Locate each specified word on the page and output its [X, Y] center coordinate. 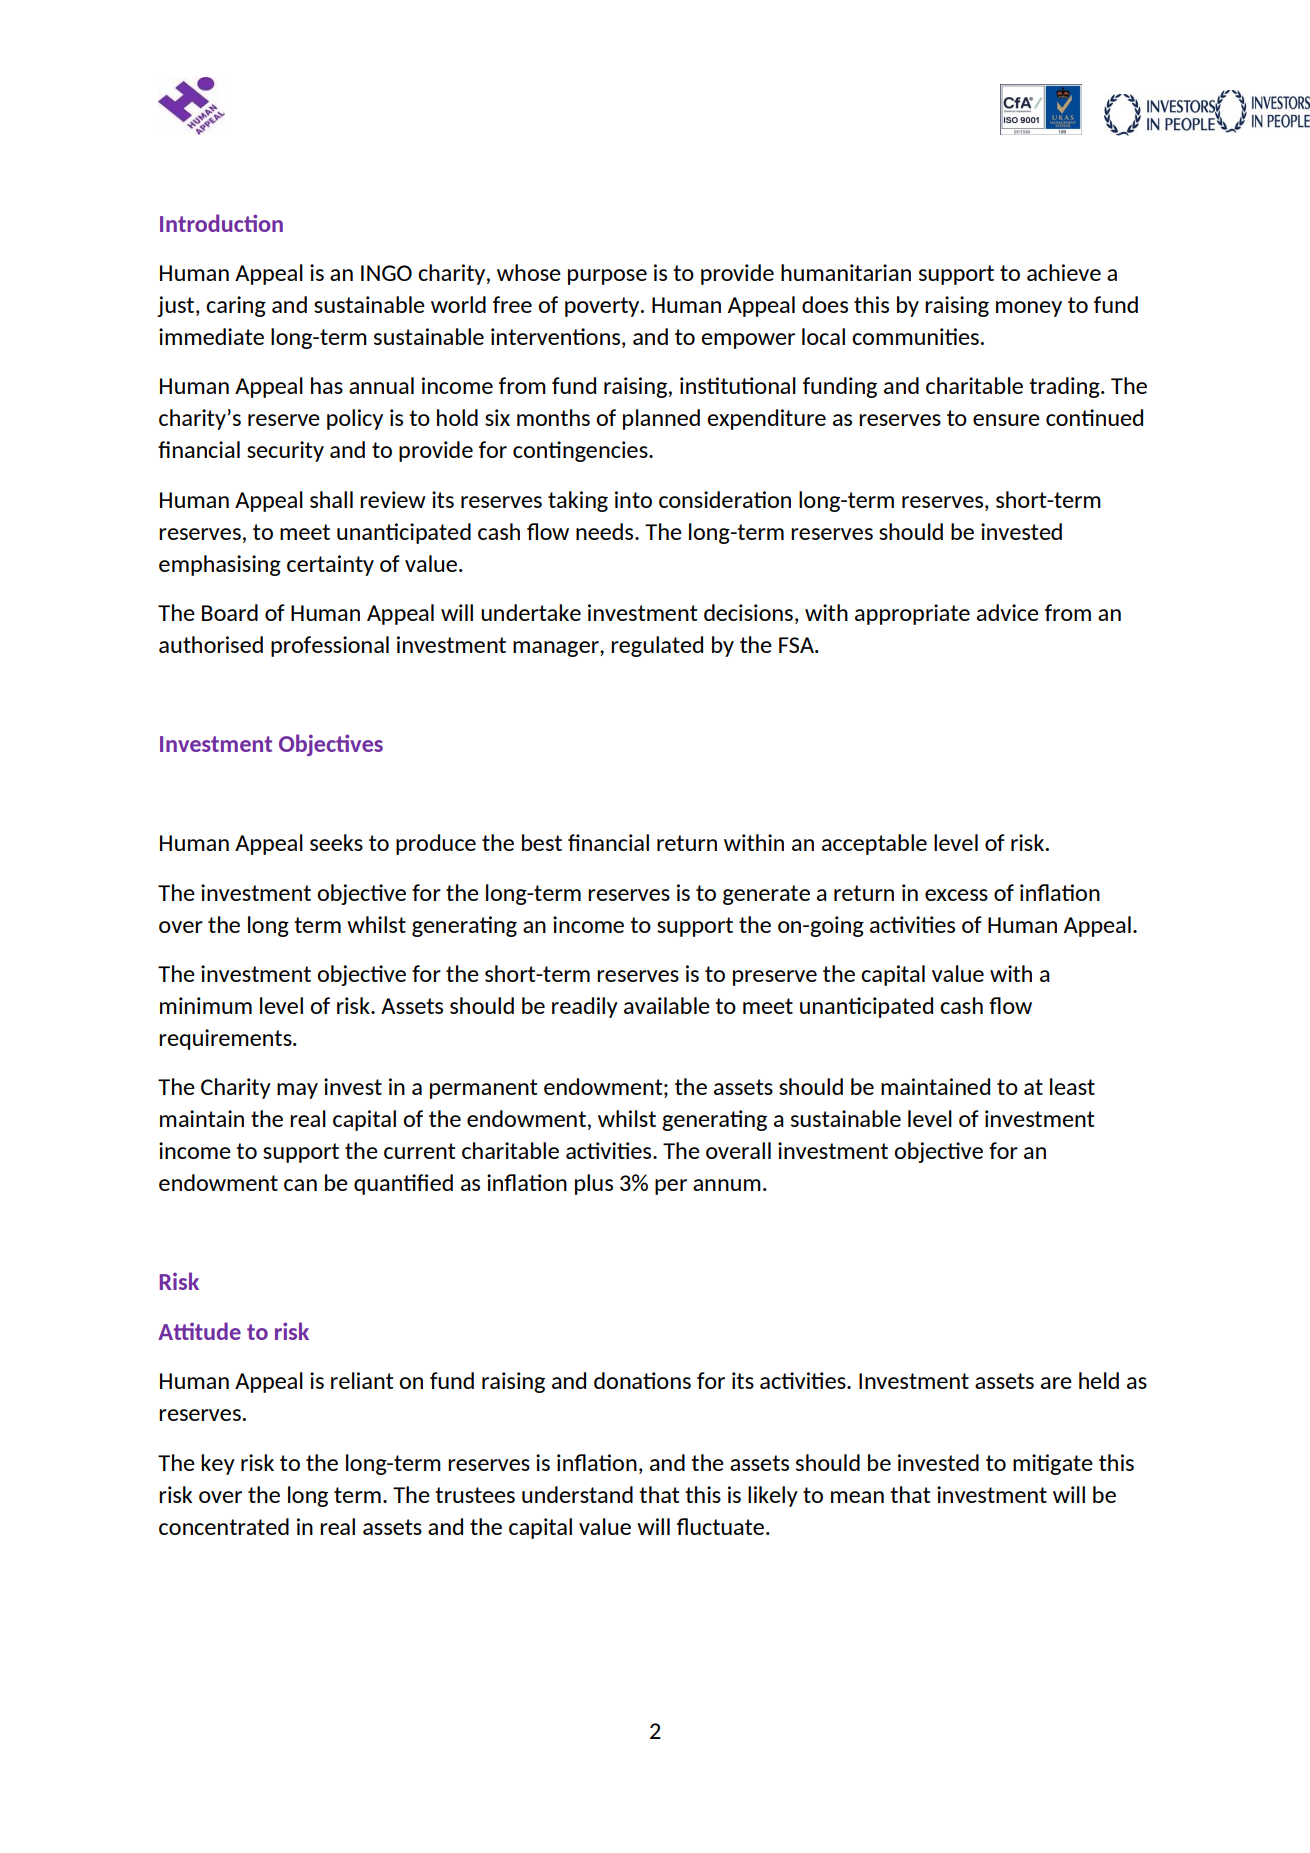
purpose [607, 277]
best [542, 842]
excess [956, 895]
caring [236, 306]
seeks [336, 842]
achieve [1064, 272]
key [218, 1464]
